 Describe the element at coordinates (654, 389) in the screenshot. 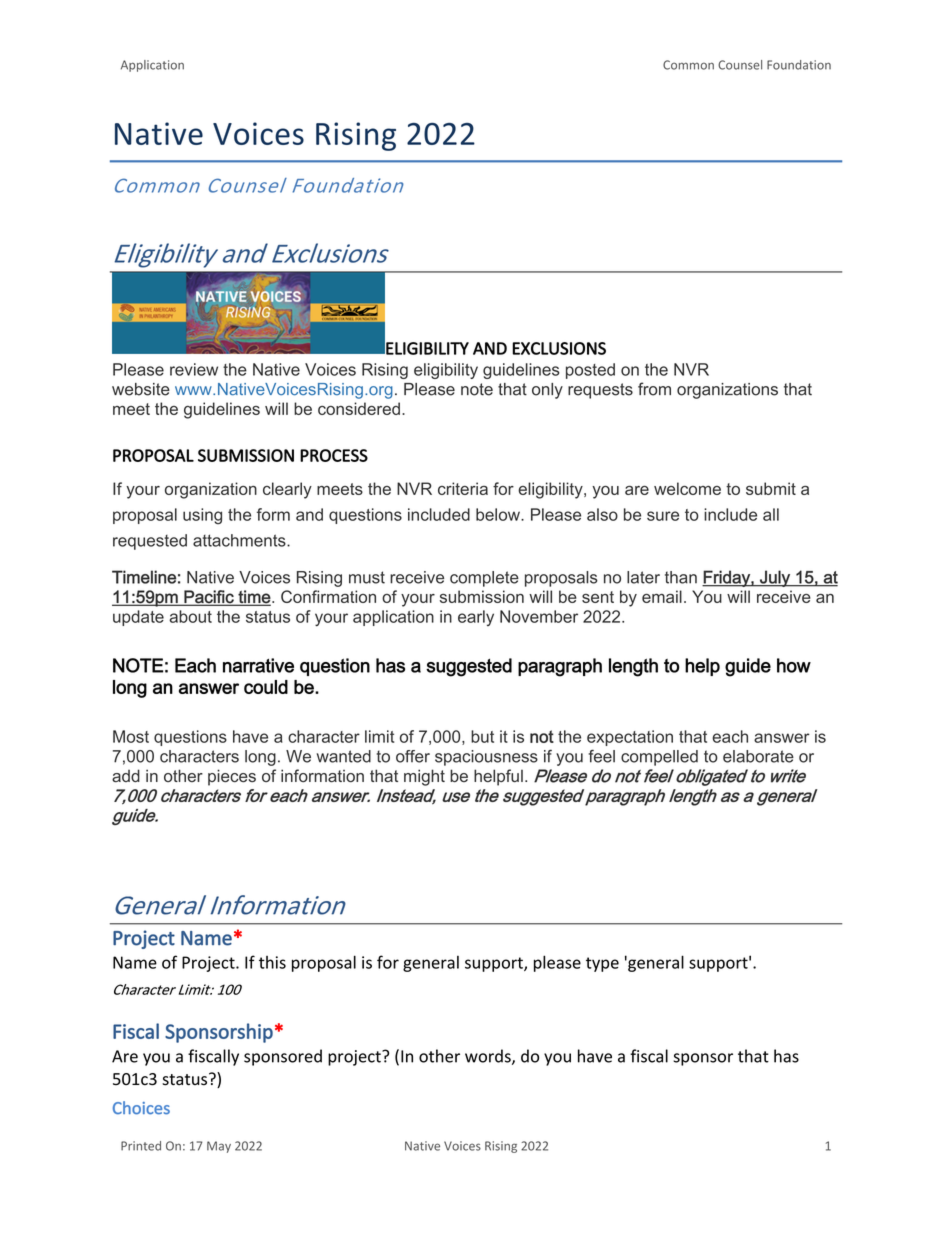

I see `from` at that location.
